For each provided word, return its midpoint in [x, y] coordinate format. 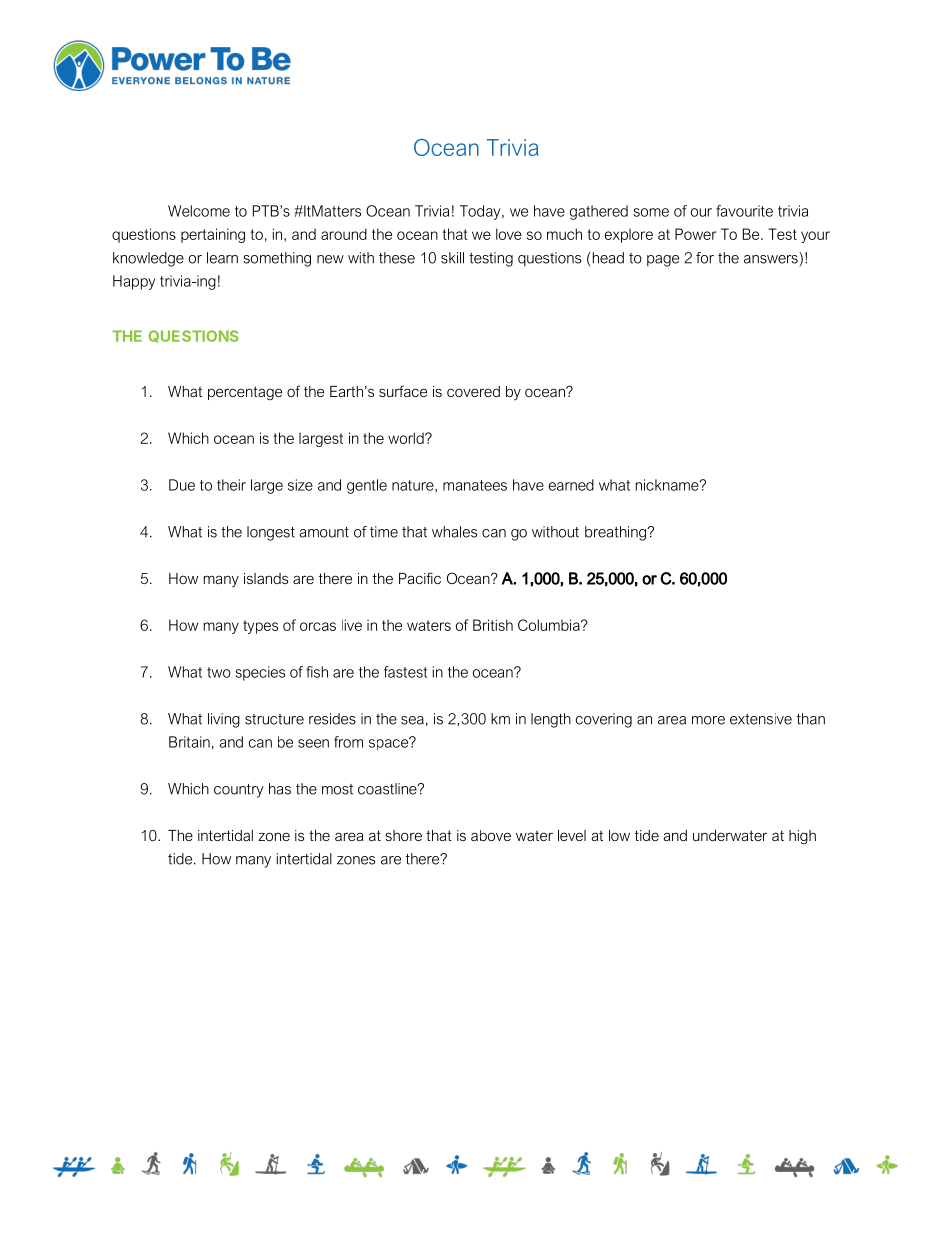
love [509, 234]
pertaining [213, 235]
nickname [668, 485]
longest [271, 533]
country [239, 791]
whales [454, 532]
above [491, 835]
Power [696, 234]
